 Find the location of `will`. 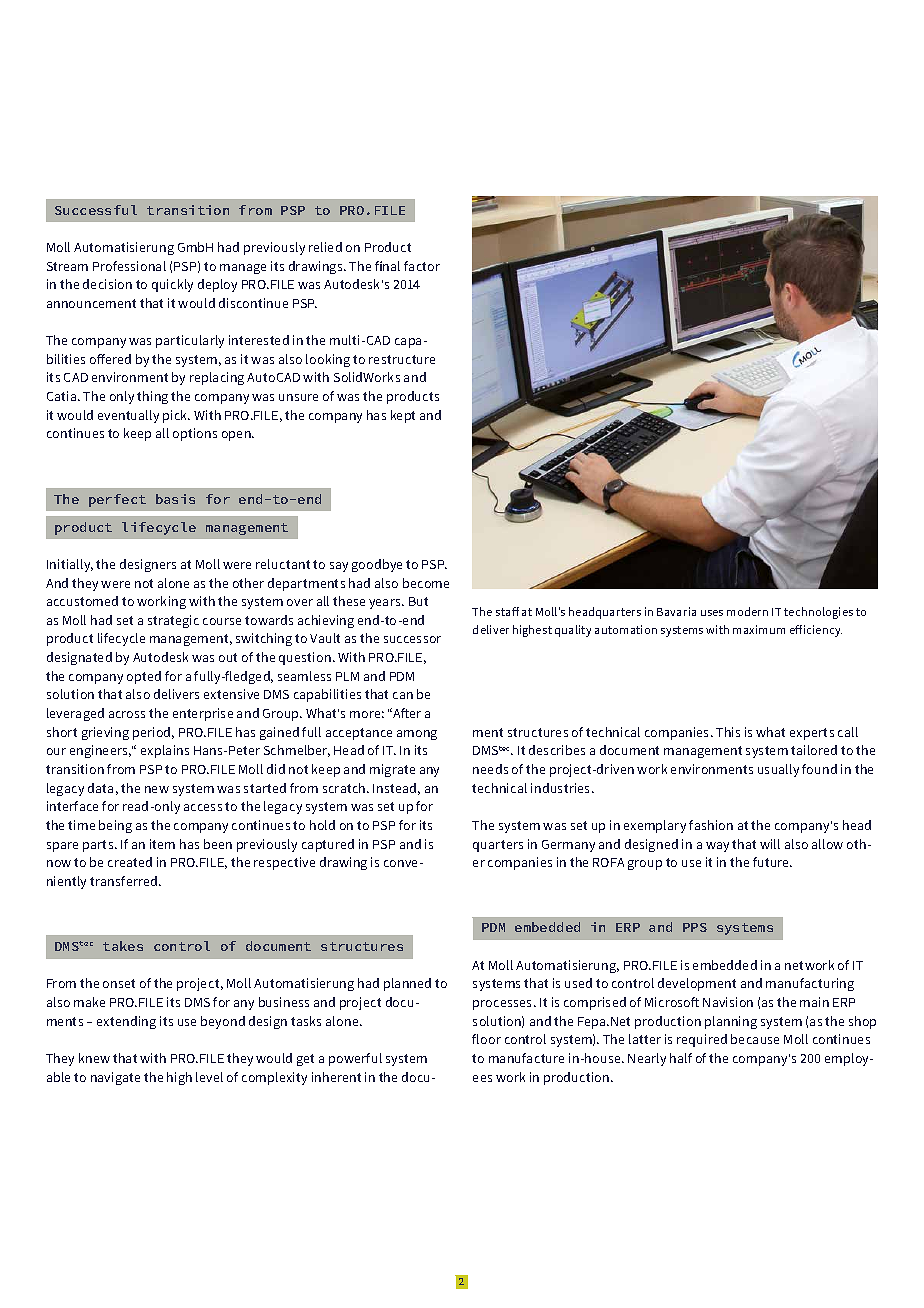

will is located at coordinates (770, 844).
